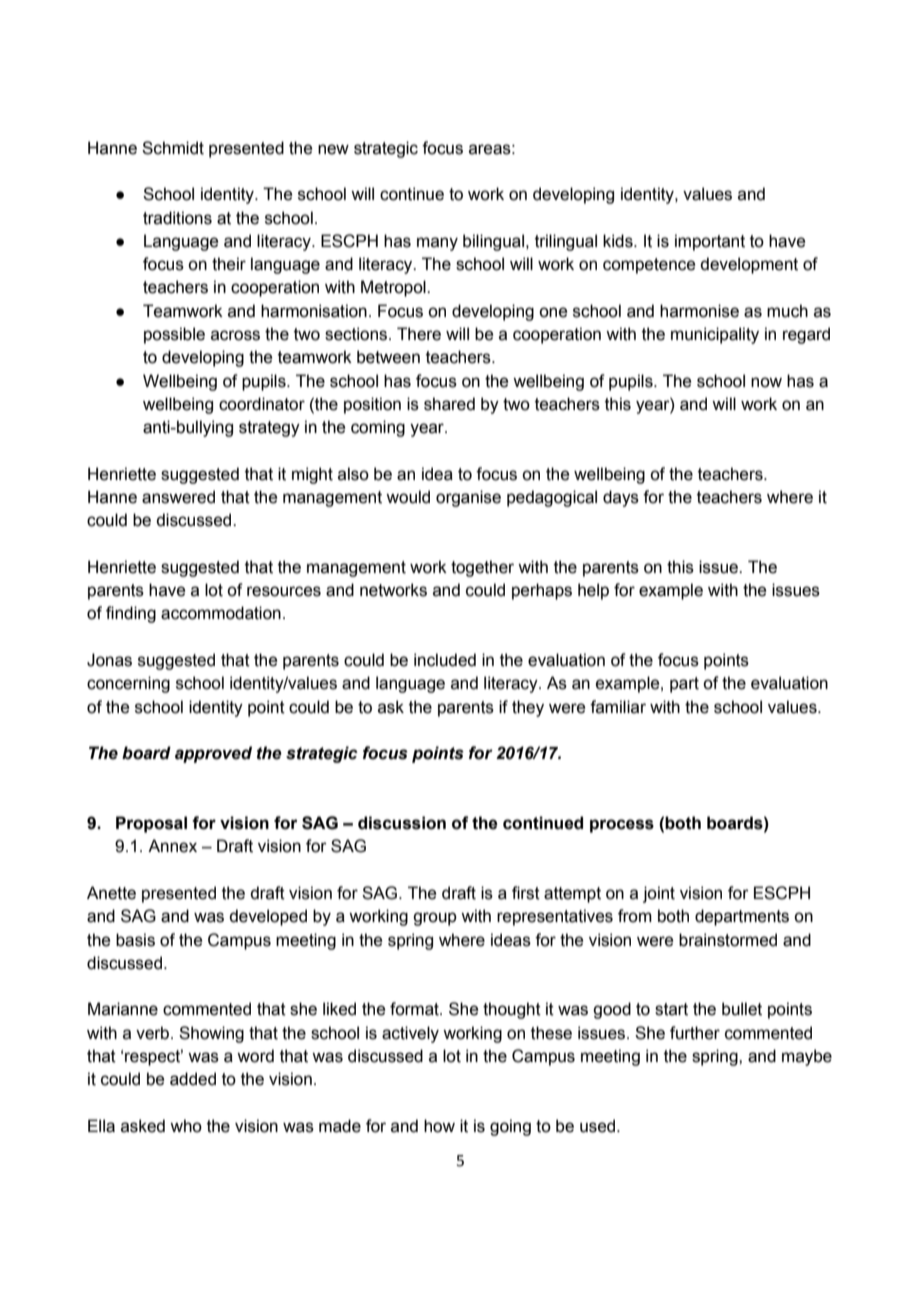 The width and height of the page is (924, 1309). Describe the element at coordinates (437, 244) in the page. I see `many` at that location.
